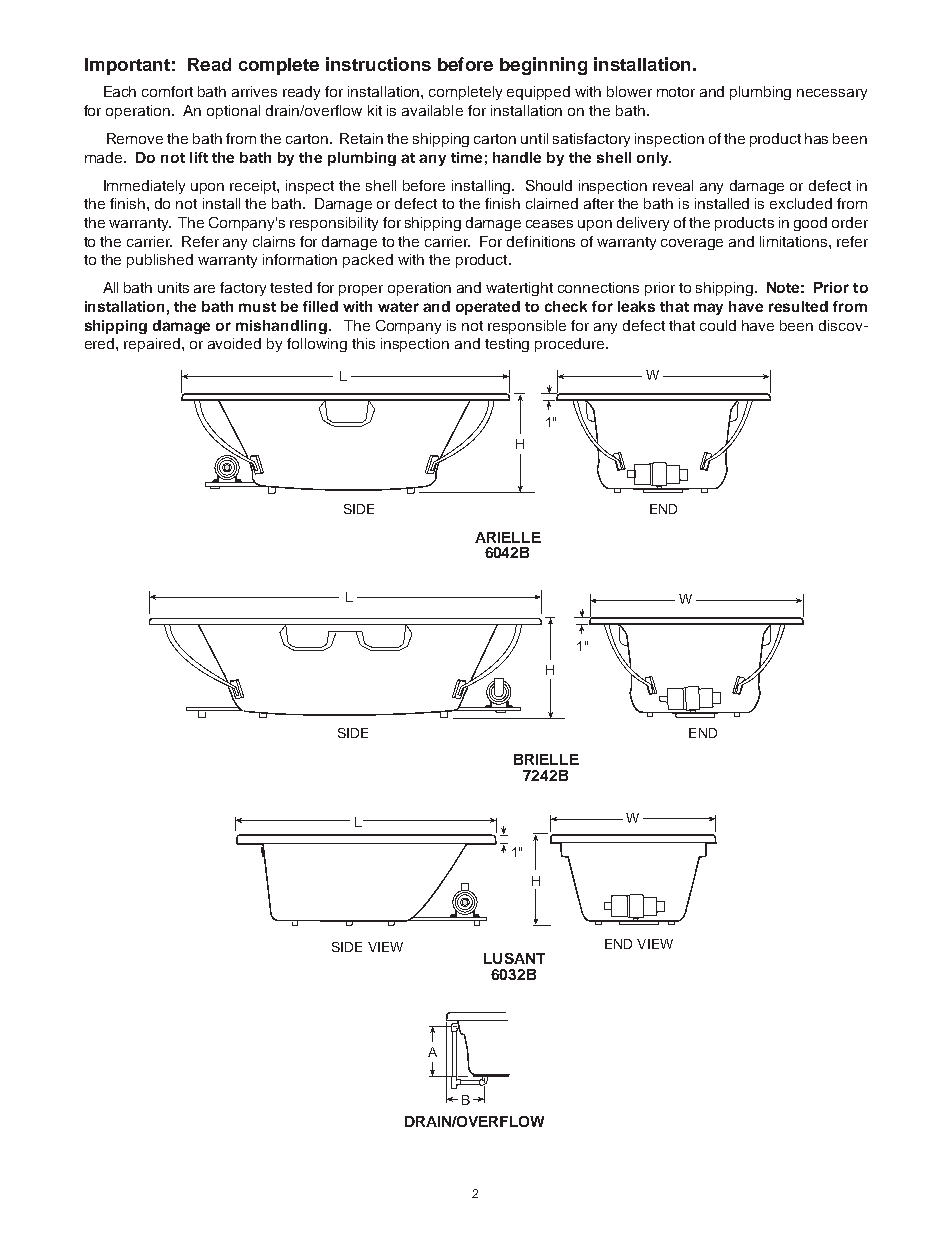 This screenshot has width=952, height=1233. I want to click on beginning, so click(543, 66).
